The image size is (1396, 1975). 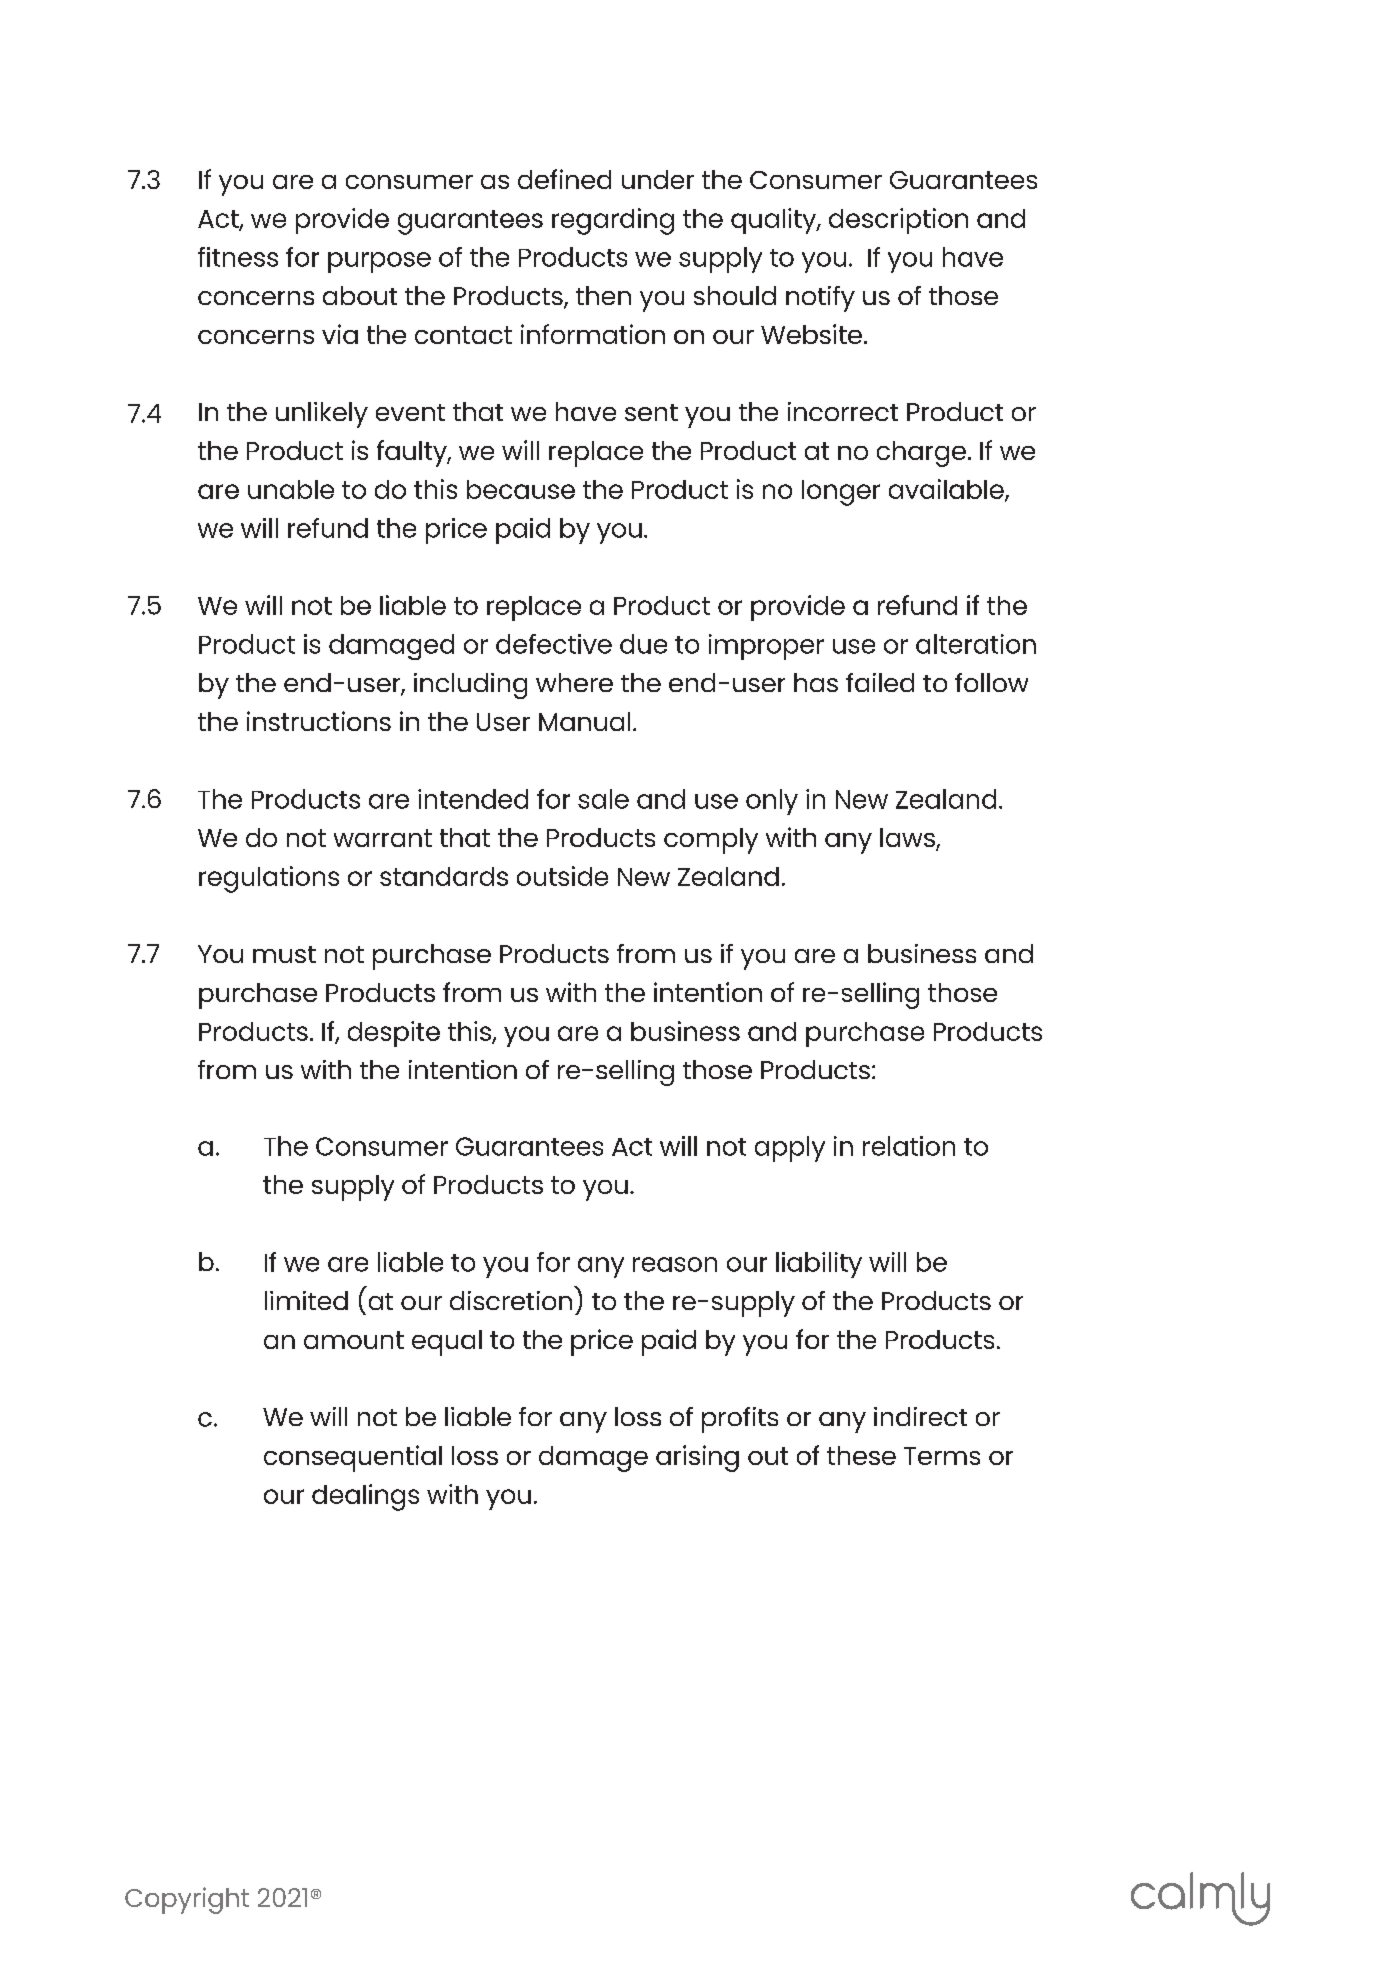 I want to click on relation, so click(x=909, y=1146).
